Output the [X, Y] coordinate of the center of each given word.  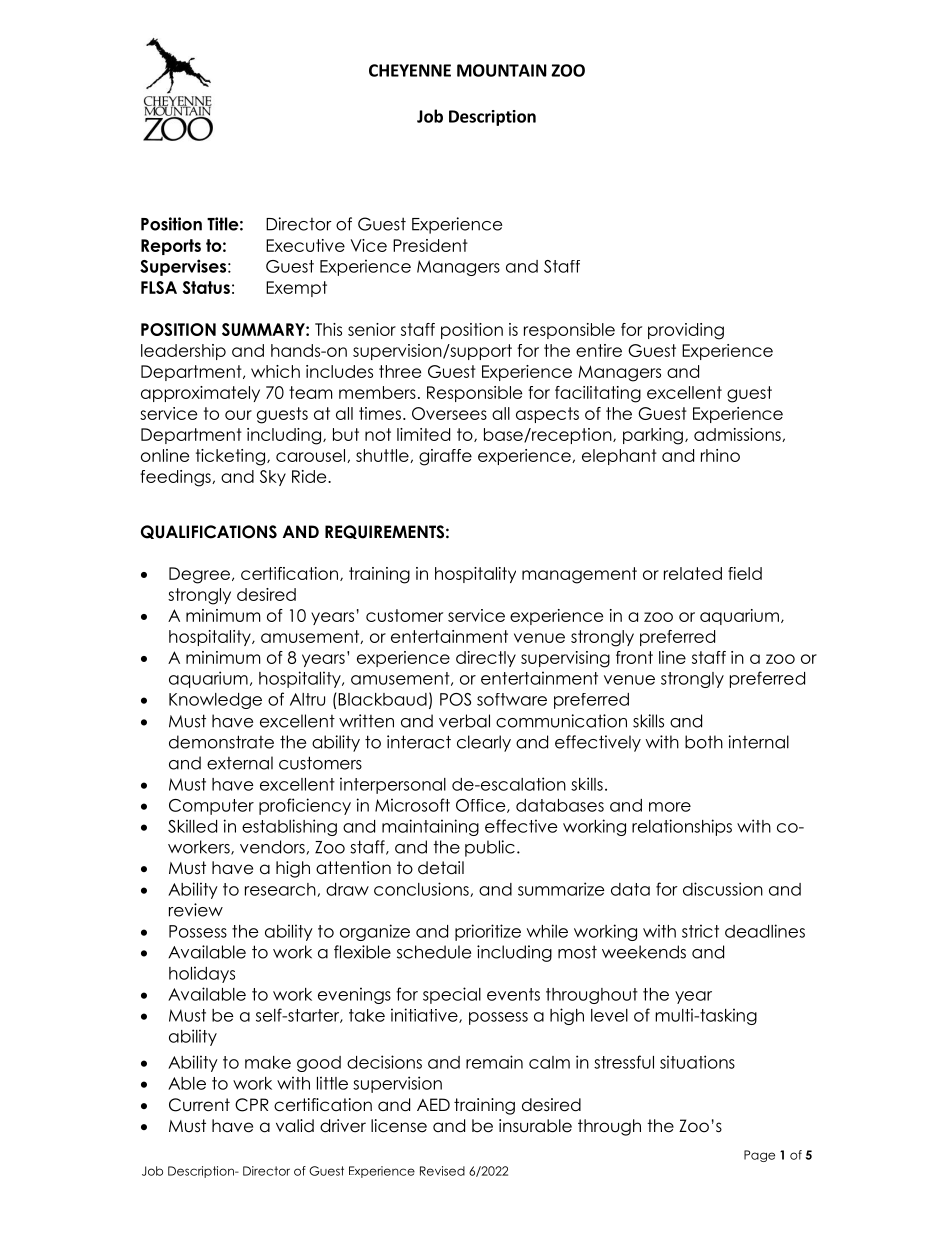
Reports [171, 247]
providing [686, 331]
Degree [199, 575]
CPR [252, 1105]
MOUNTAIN [502, 70]
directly [486, 659]
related [693, 573]
